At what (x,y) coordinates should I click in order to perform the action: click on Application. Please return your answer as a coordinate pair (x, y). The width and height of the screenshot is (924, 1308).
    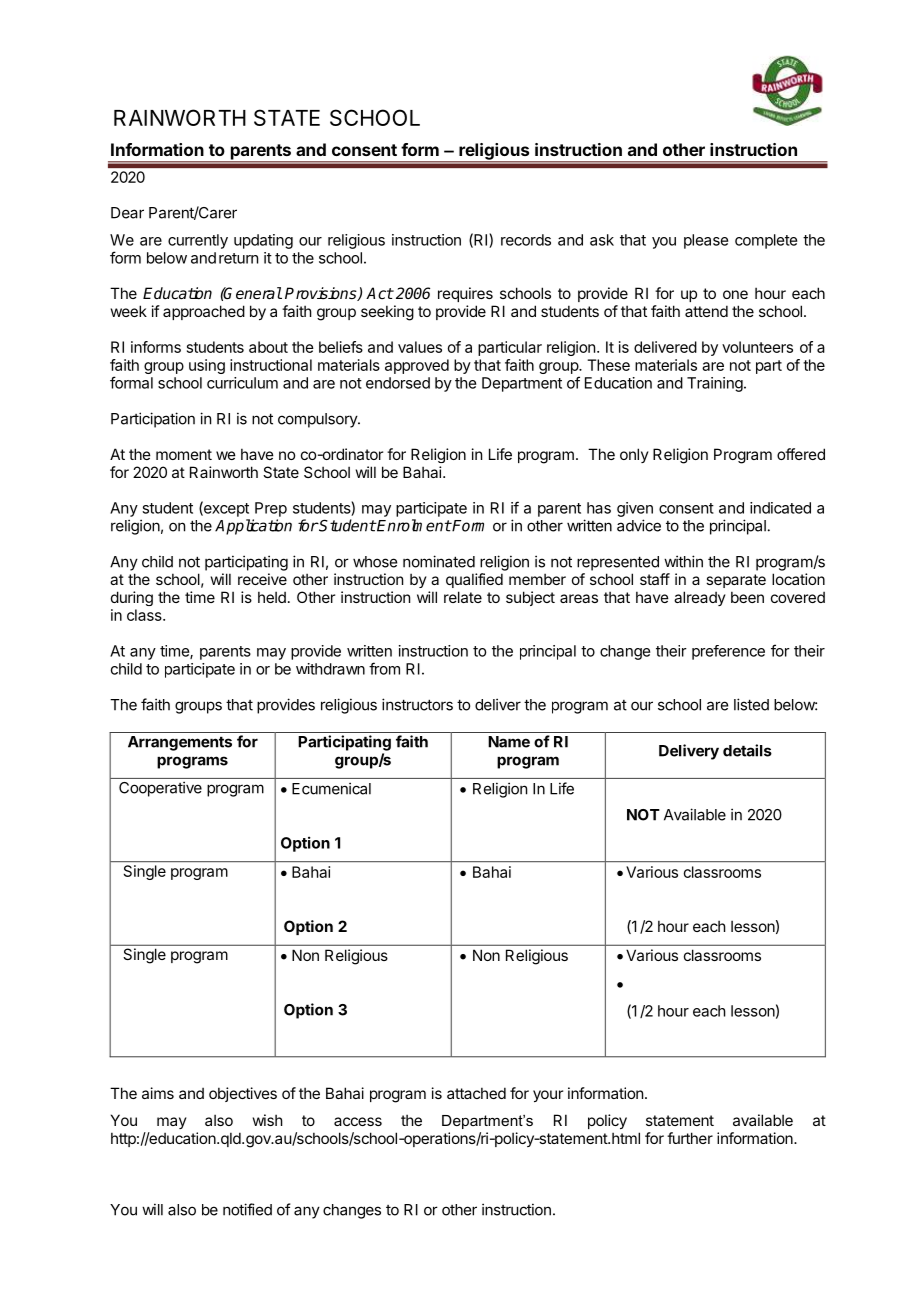
    Looking at the image, I should click on (253, 527).
